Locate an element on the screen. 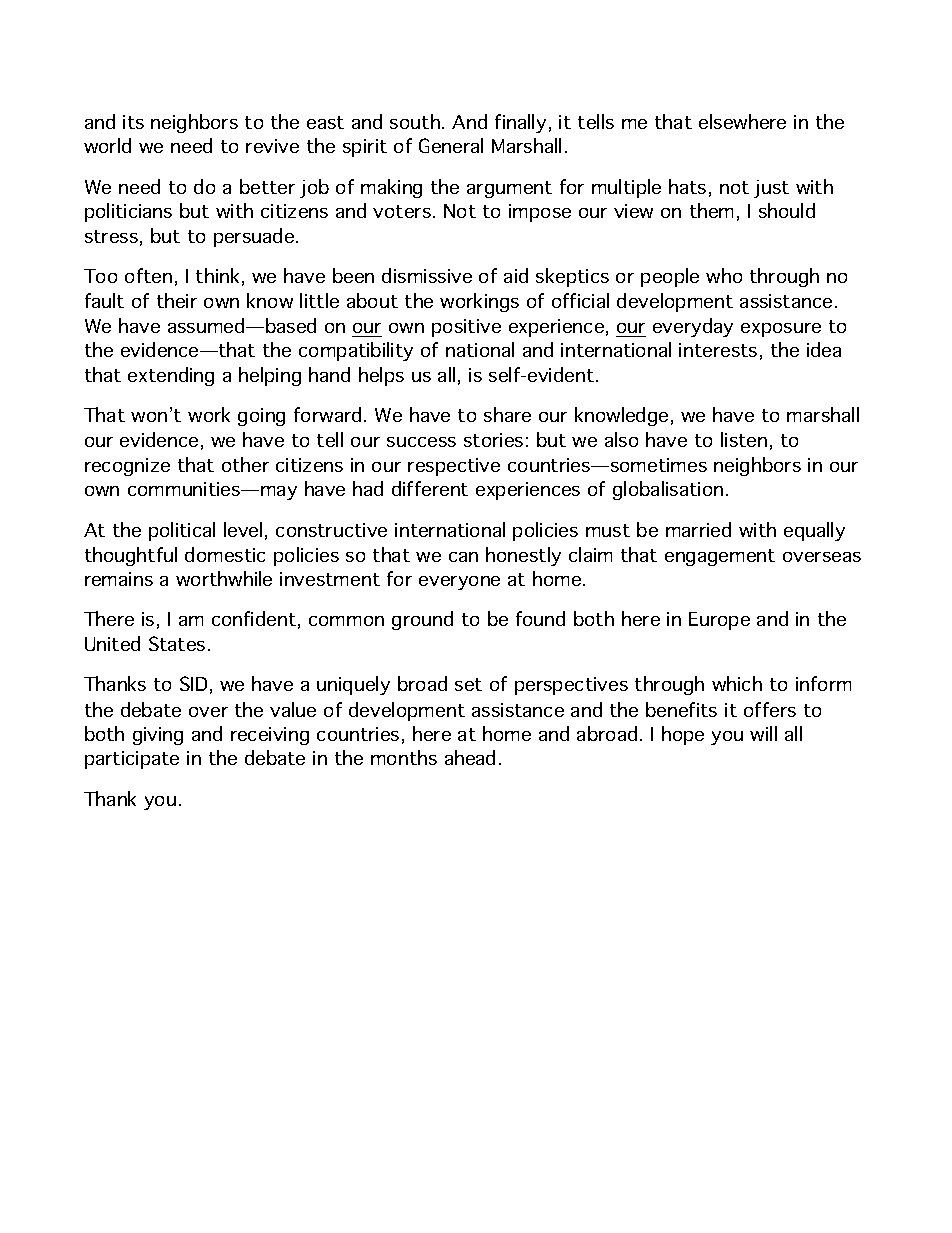 The width and height of the screenshot is (952, 1233). other is located at coordinates (245, 464).
